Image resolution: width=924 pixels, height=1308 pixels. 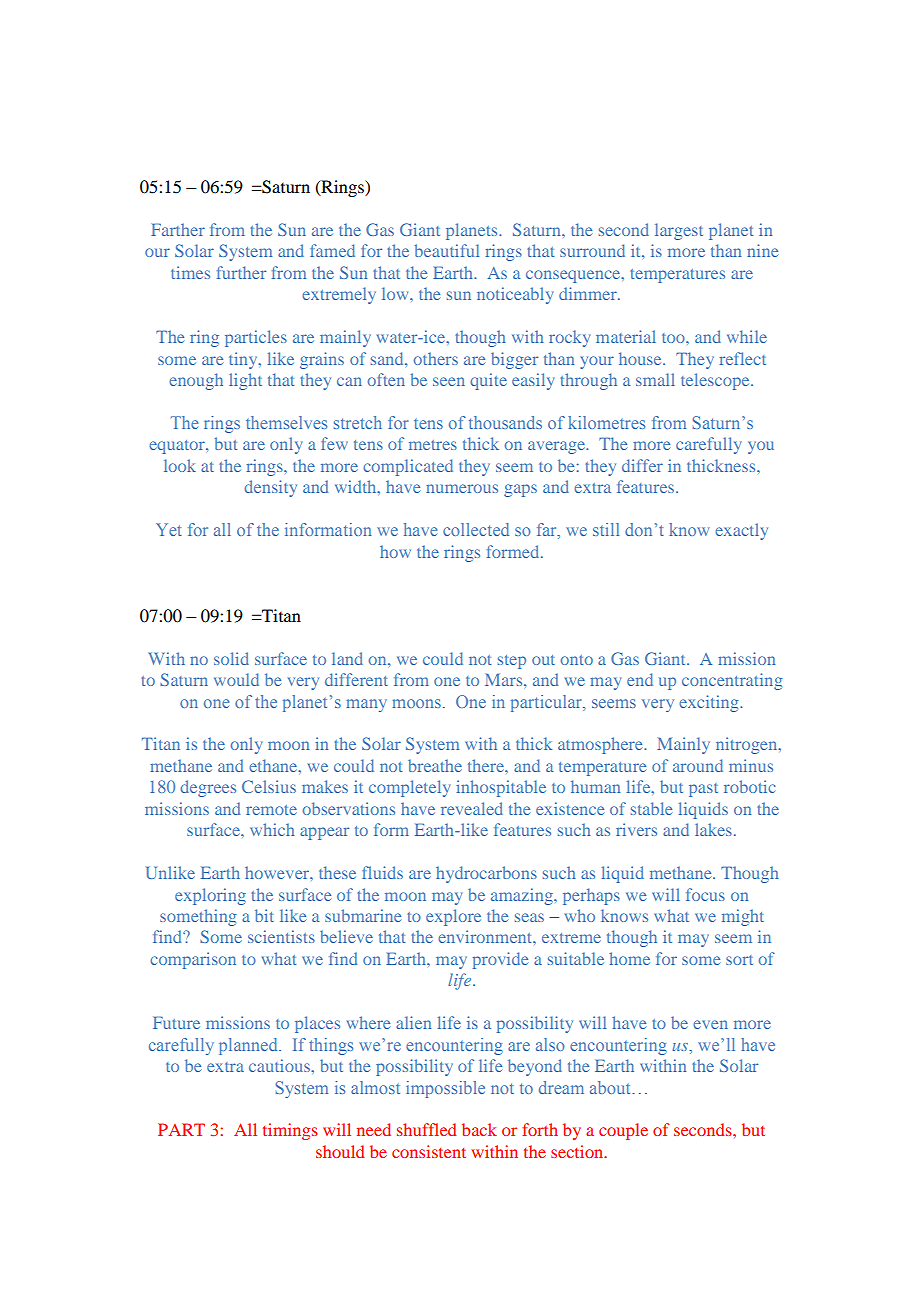 What do you see at coordinates (505, 680) in the screenshot?
I see `Mars` at bounding box center [505, 680].
